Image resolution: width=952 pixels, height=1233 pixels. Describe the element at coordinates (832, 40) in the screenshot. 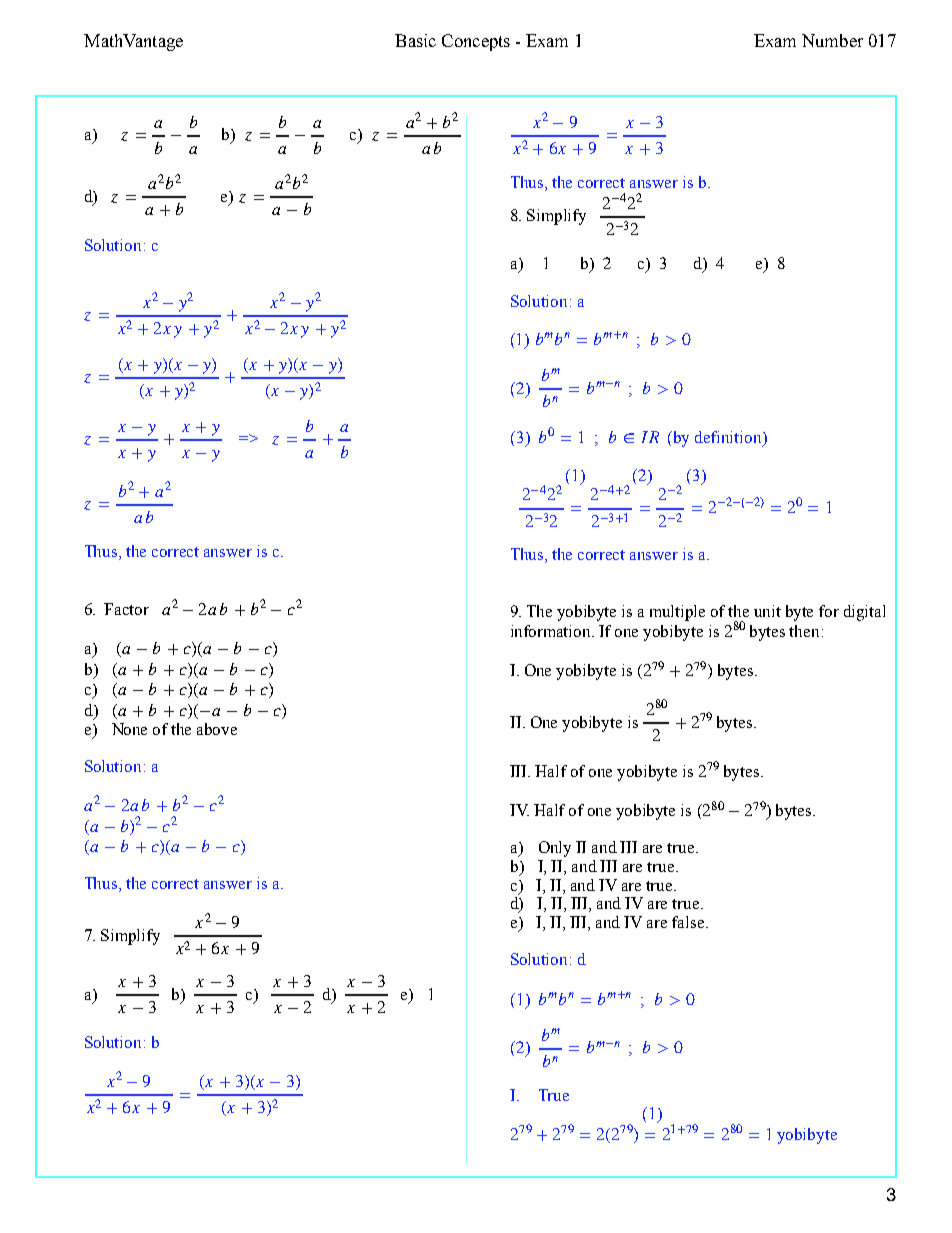

I see `Number` at that location.
